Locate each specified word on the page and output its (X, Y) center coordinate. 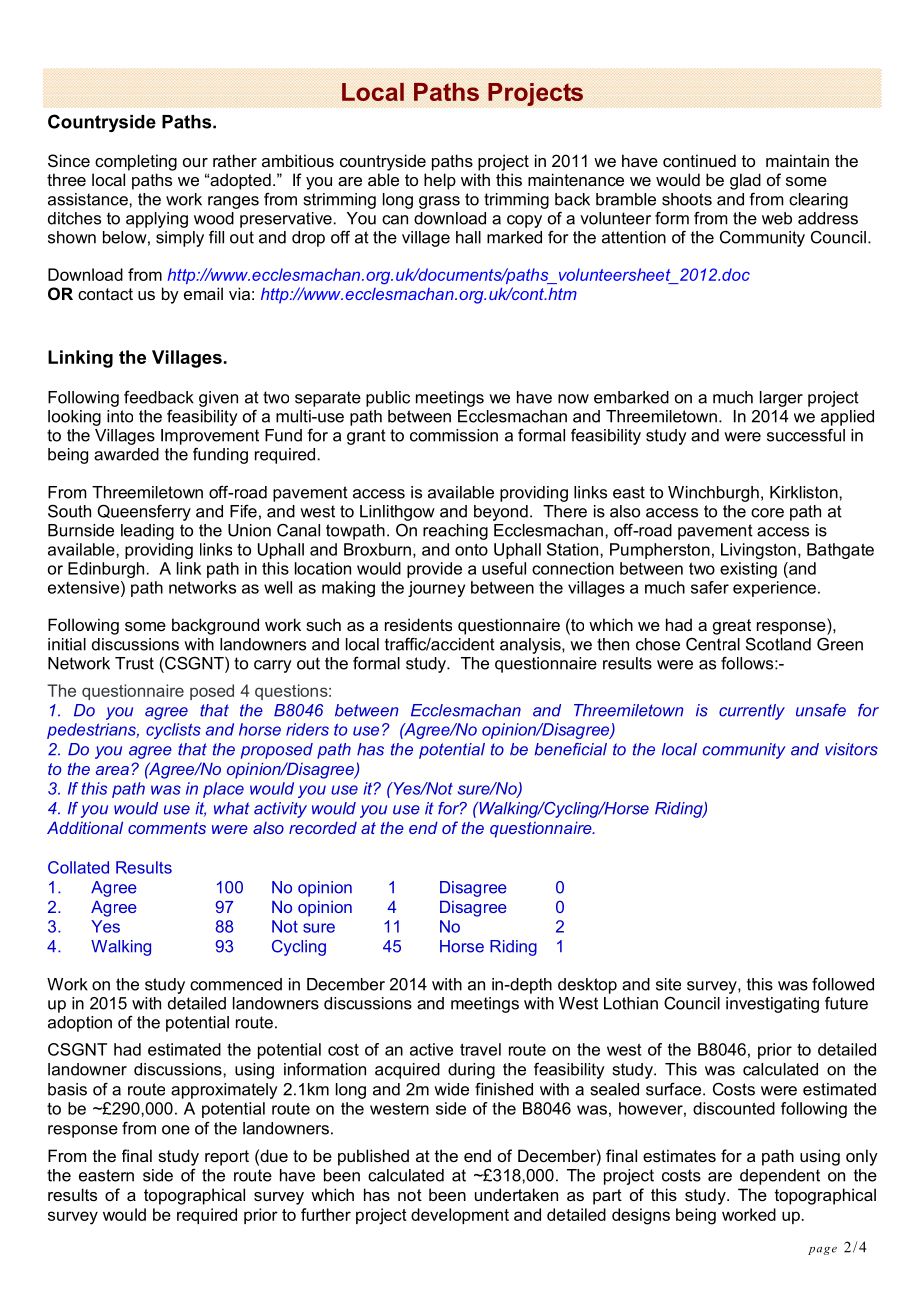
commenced (236, 984)
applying (157, 220)
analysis (531, 646)
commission (454, 435)
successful (806, 435)
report (227, 1158)
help (440, 181)
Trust (134, 663)
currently (752, 712)
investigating (772, 1005)
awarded (126, 454)
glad (745, 181)
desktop (587, 986)
